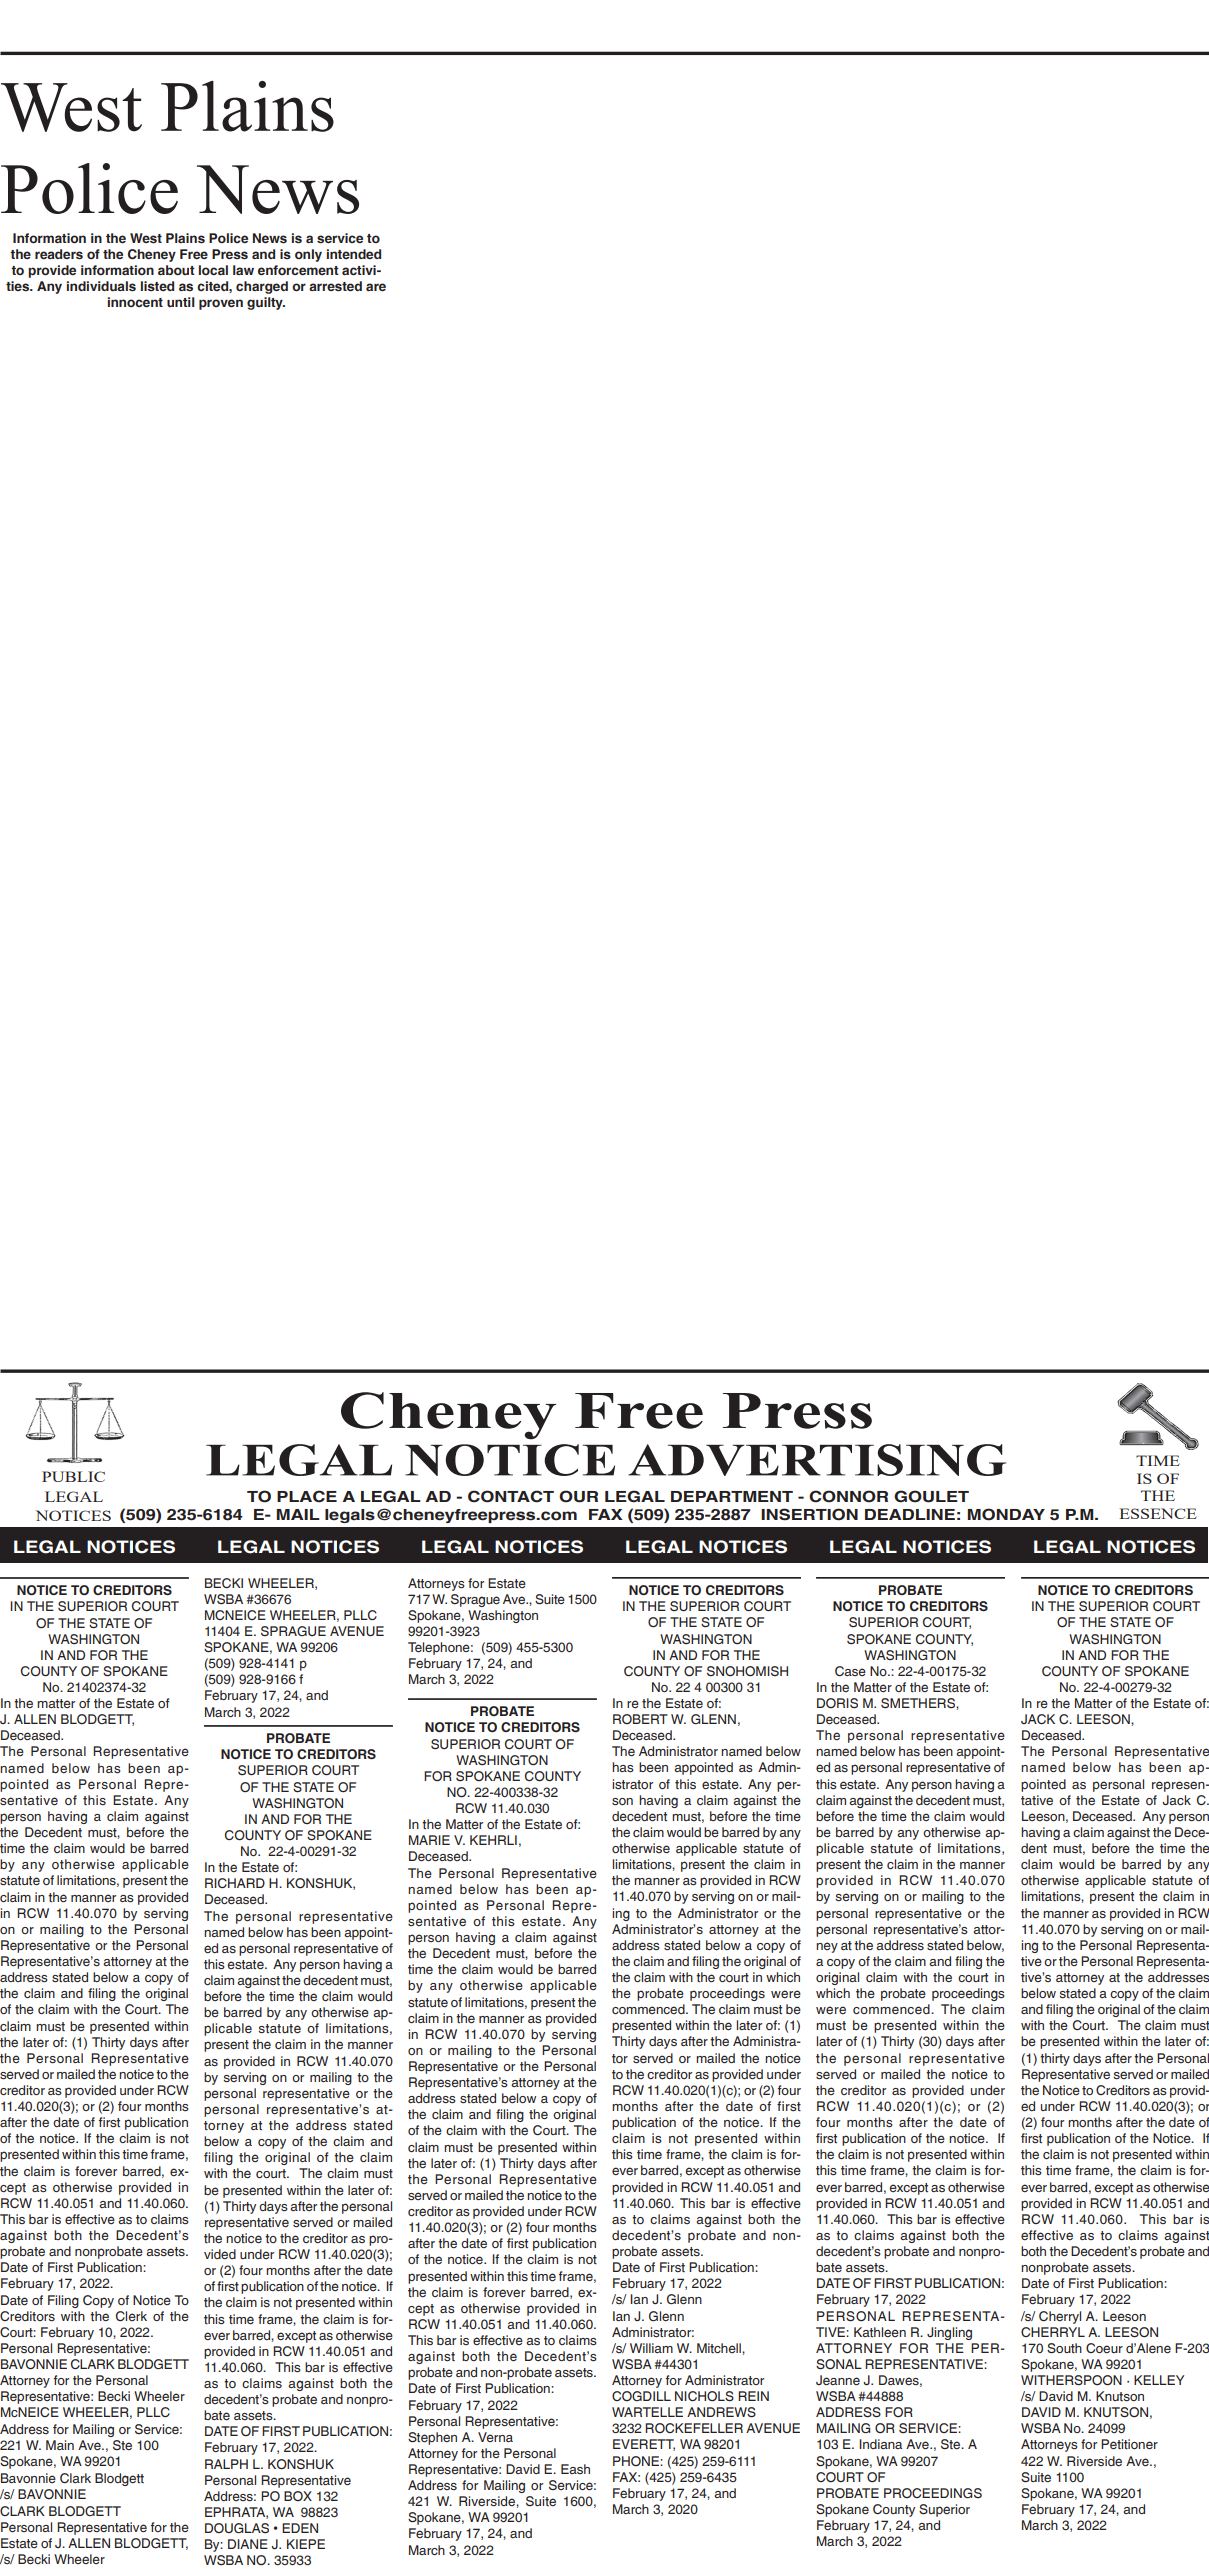 Image resolution: width=1209 pixels, height=2569 pixels. What do you see at coordinates (910, 1514) in the screenshot?
I see `DEADLINE` at bounding box center [910, 1514].
